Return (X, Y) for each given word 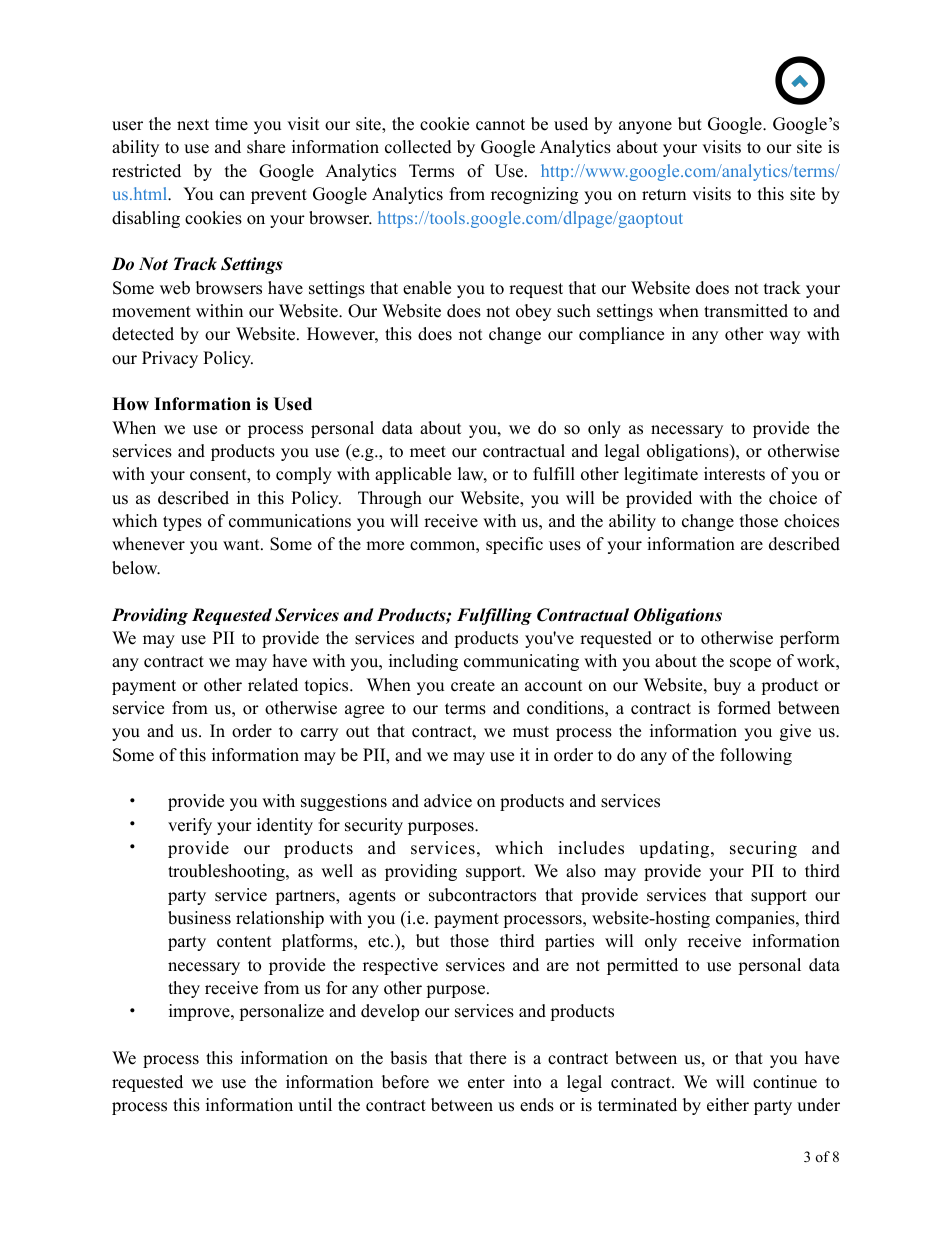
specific (514, 545)
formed (744, 708)
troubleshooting (227, 872)
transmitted (746, 311)
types (182, 523)
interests (734, 474)
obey (533, 312)
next (193, 125)
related (273, 685)
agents (372, 897)
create (473, 686)
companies (756, 919)
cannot (500, 125)
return (664, 195)
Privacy (170, 359)
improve (200, 1012)
